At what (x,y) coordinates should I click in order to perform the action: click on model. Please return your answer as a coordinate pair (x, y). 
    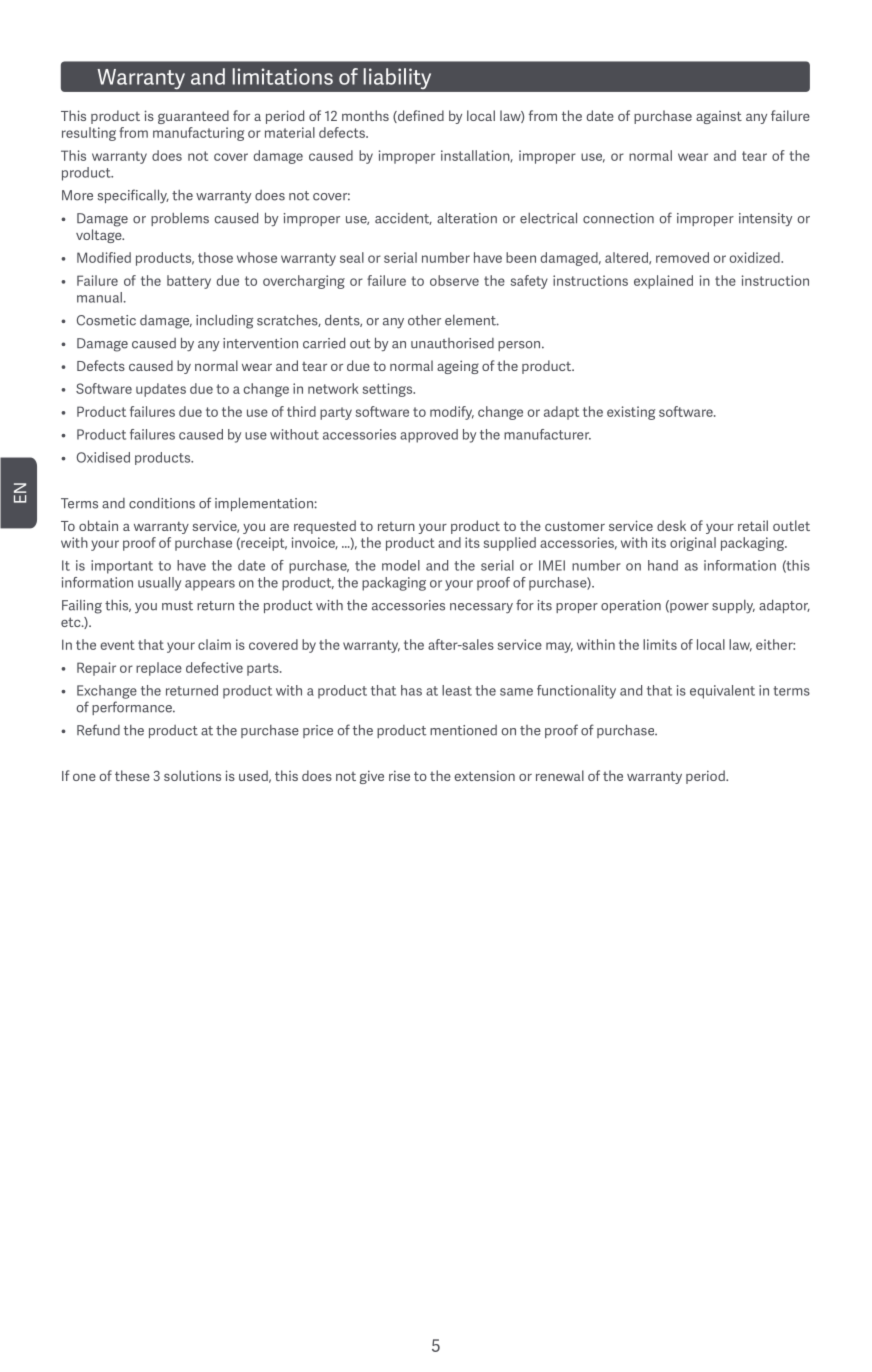
    Looking at the image, I should click on (401, 565).
